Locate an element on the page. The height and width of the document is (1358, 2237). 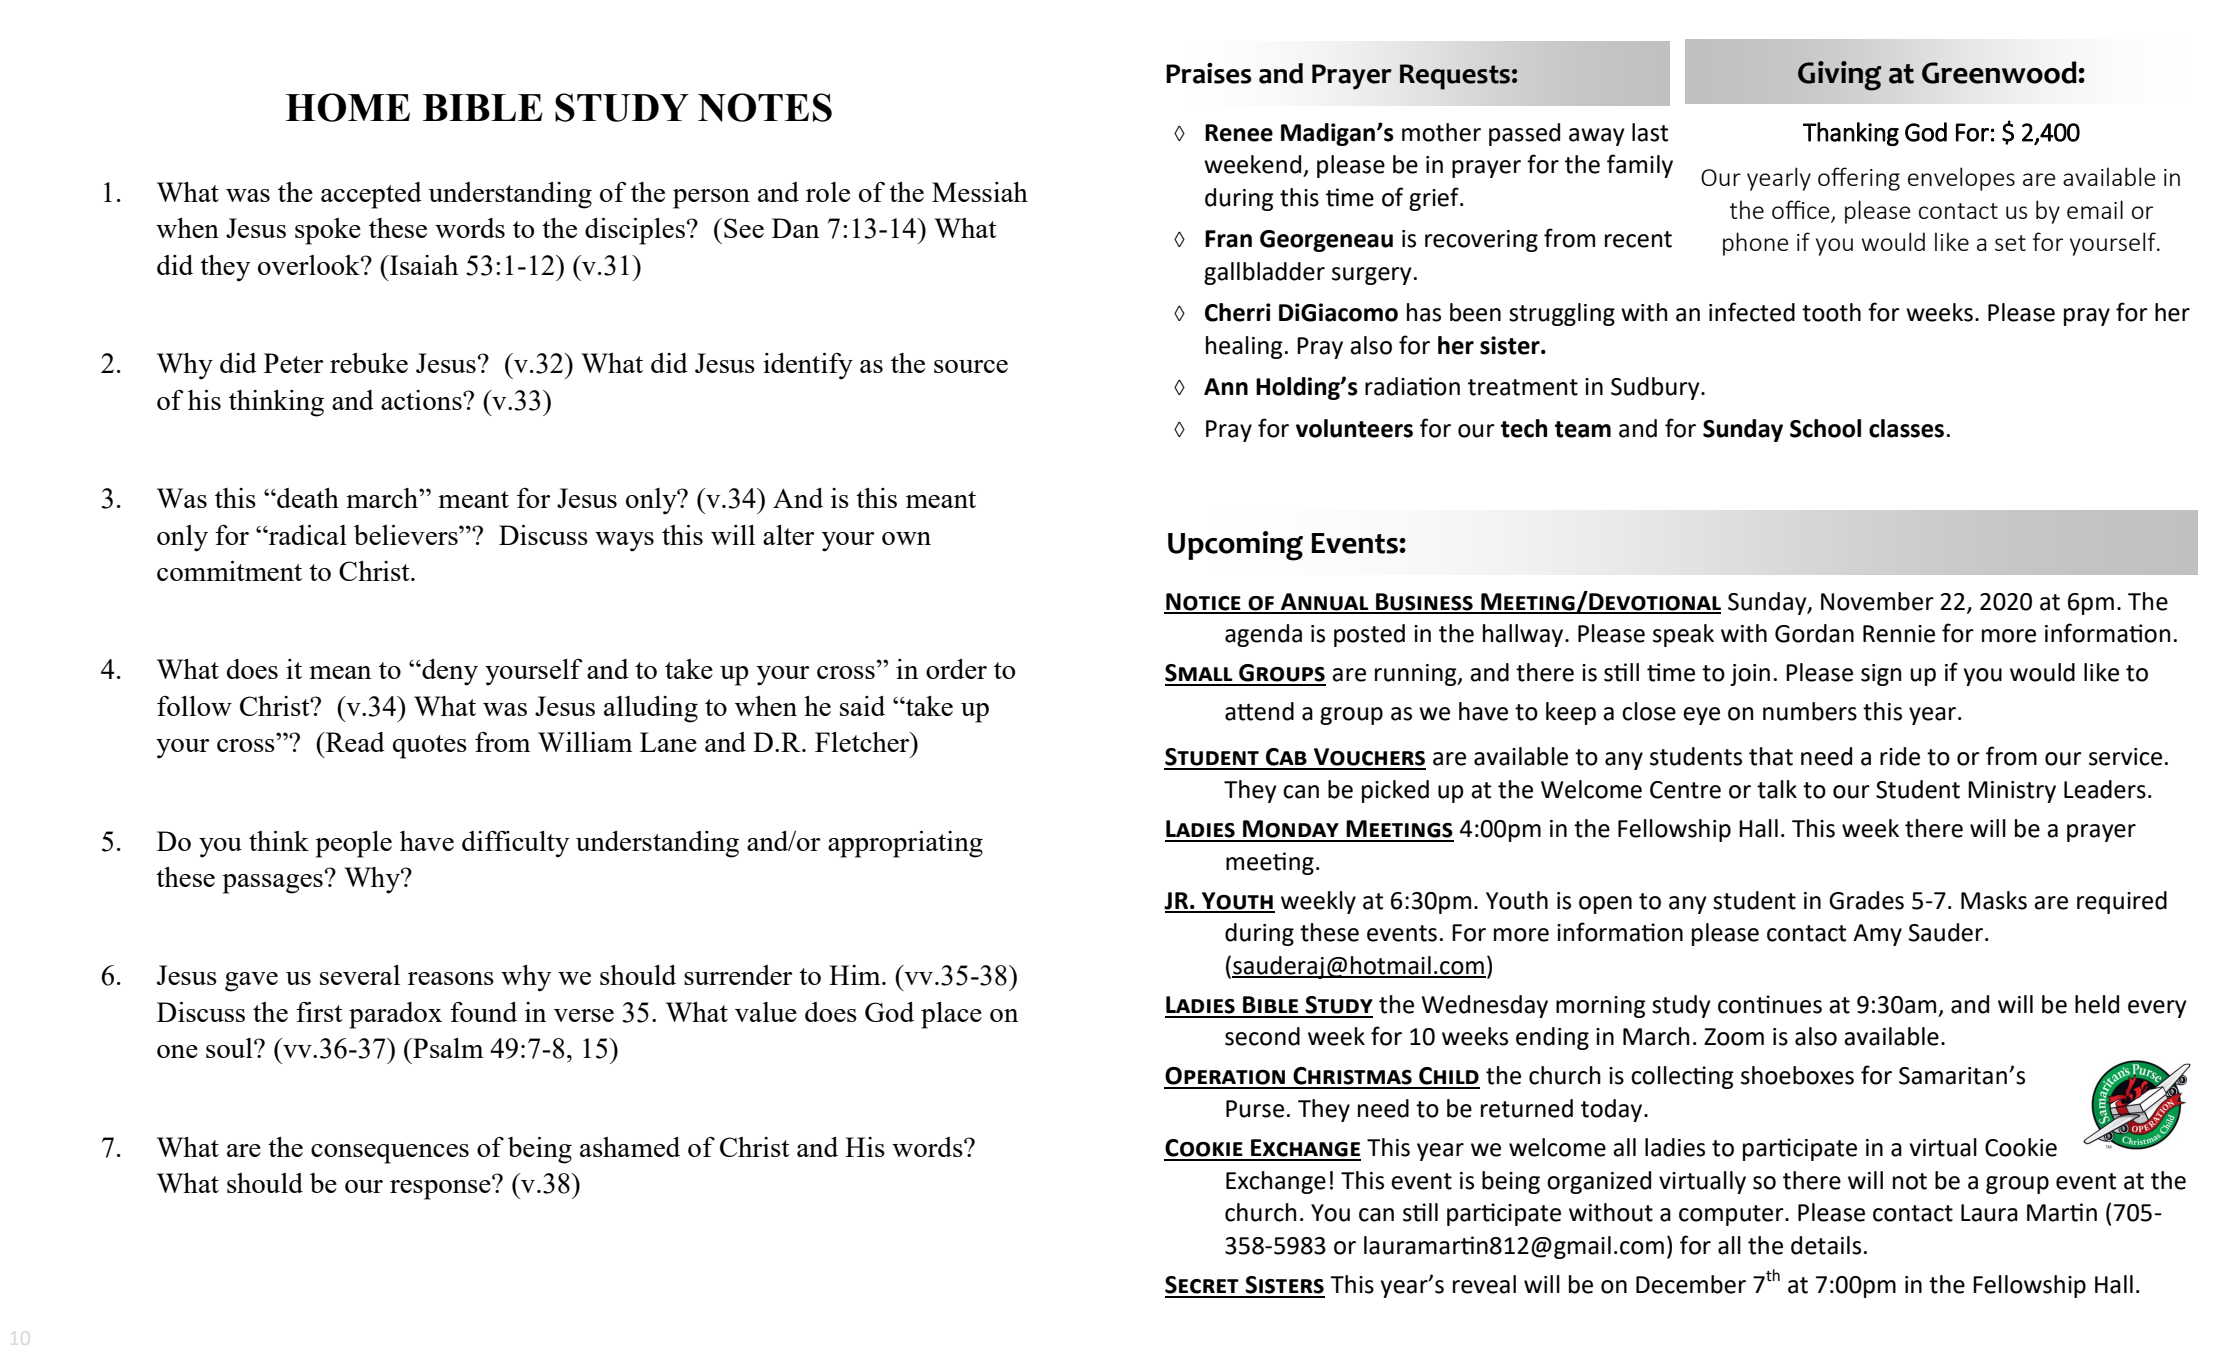
death is located at coordinates (307, 498).
